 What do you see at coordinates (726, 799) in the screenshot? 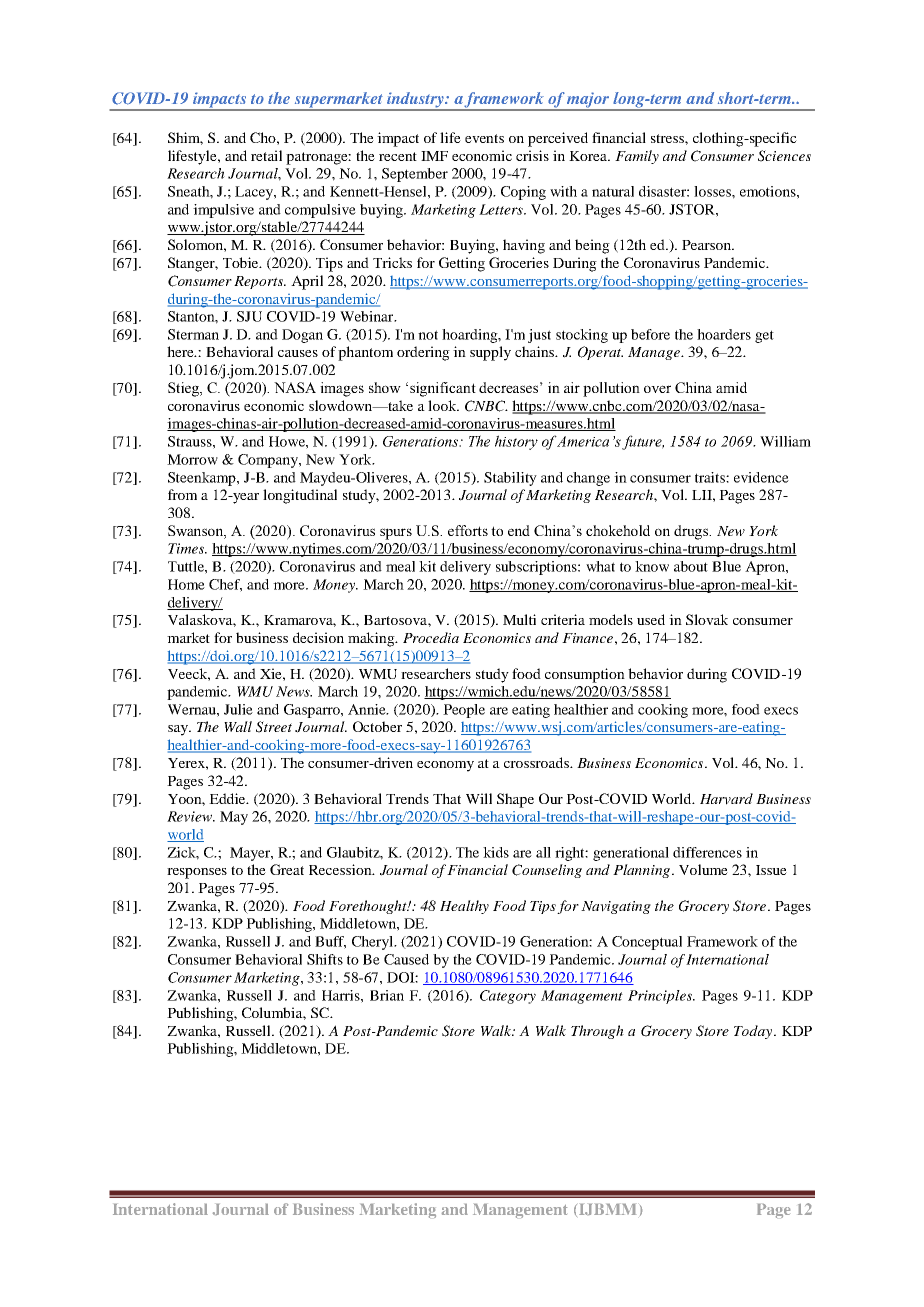
I see `Harvard` at bounding box center [726, 799].
